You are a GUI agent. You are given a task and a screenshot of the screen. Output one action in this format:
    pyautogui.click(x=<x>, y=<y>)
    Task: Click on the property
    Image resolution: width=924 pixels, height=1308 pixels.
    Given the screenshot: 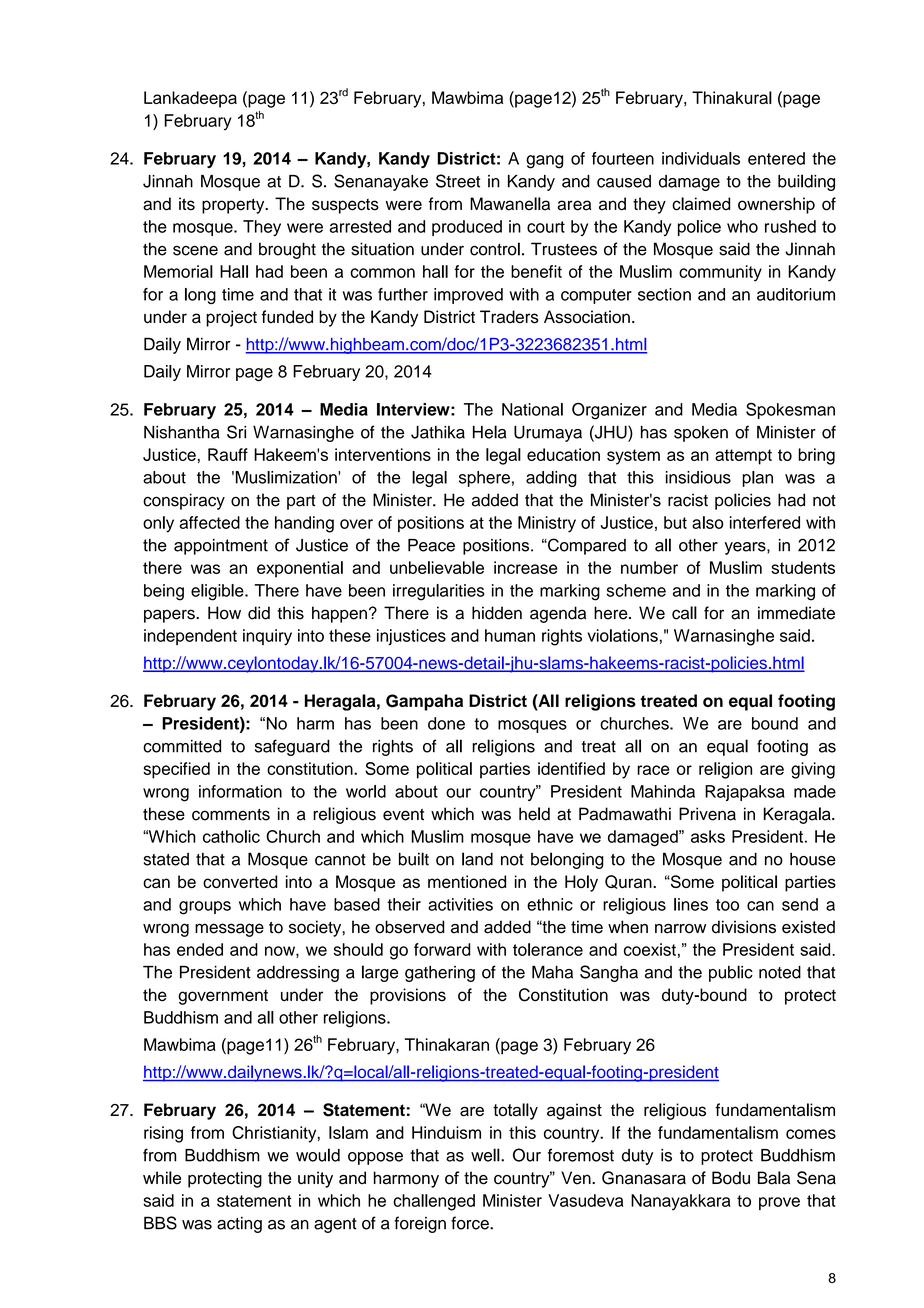 What is the action you would take?
    pyautogui.click(x=234, y=206)
